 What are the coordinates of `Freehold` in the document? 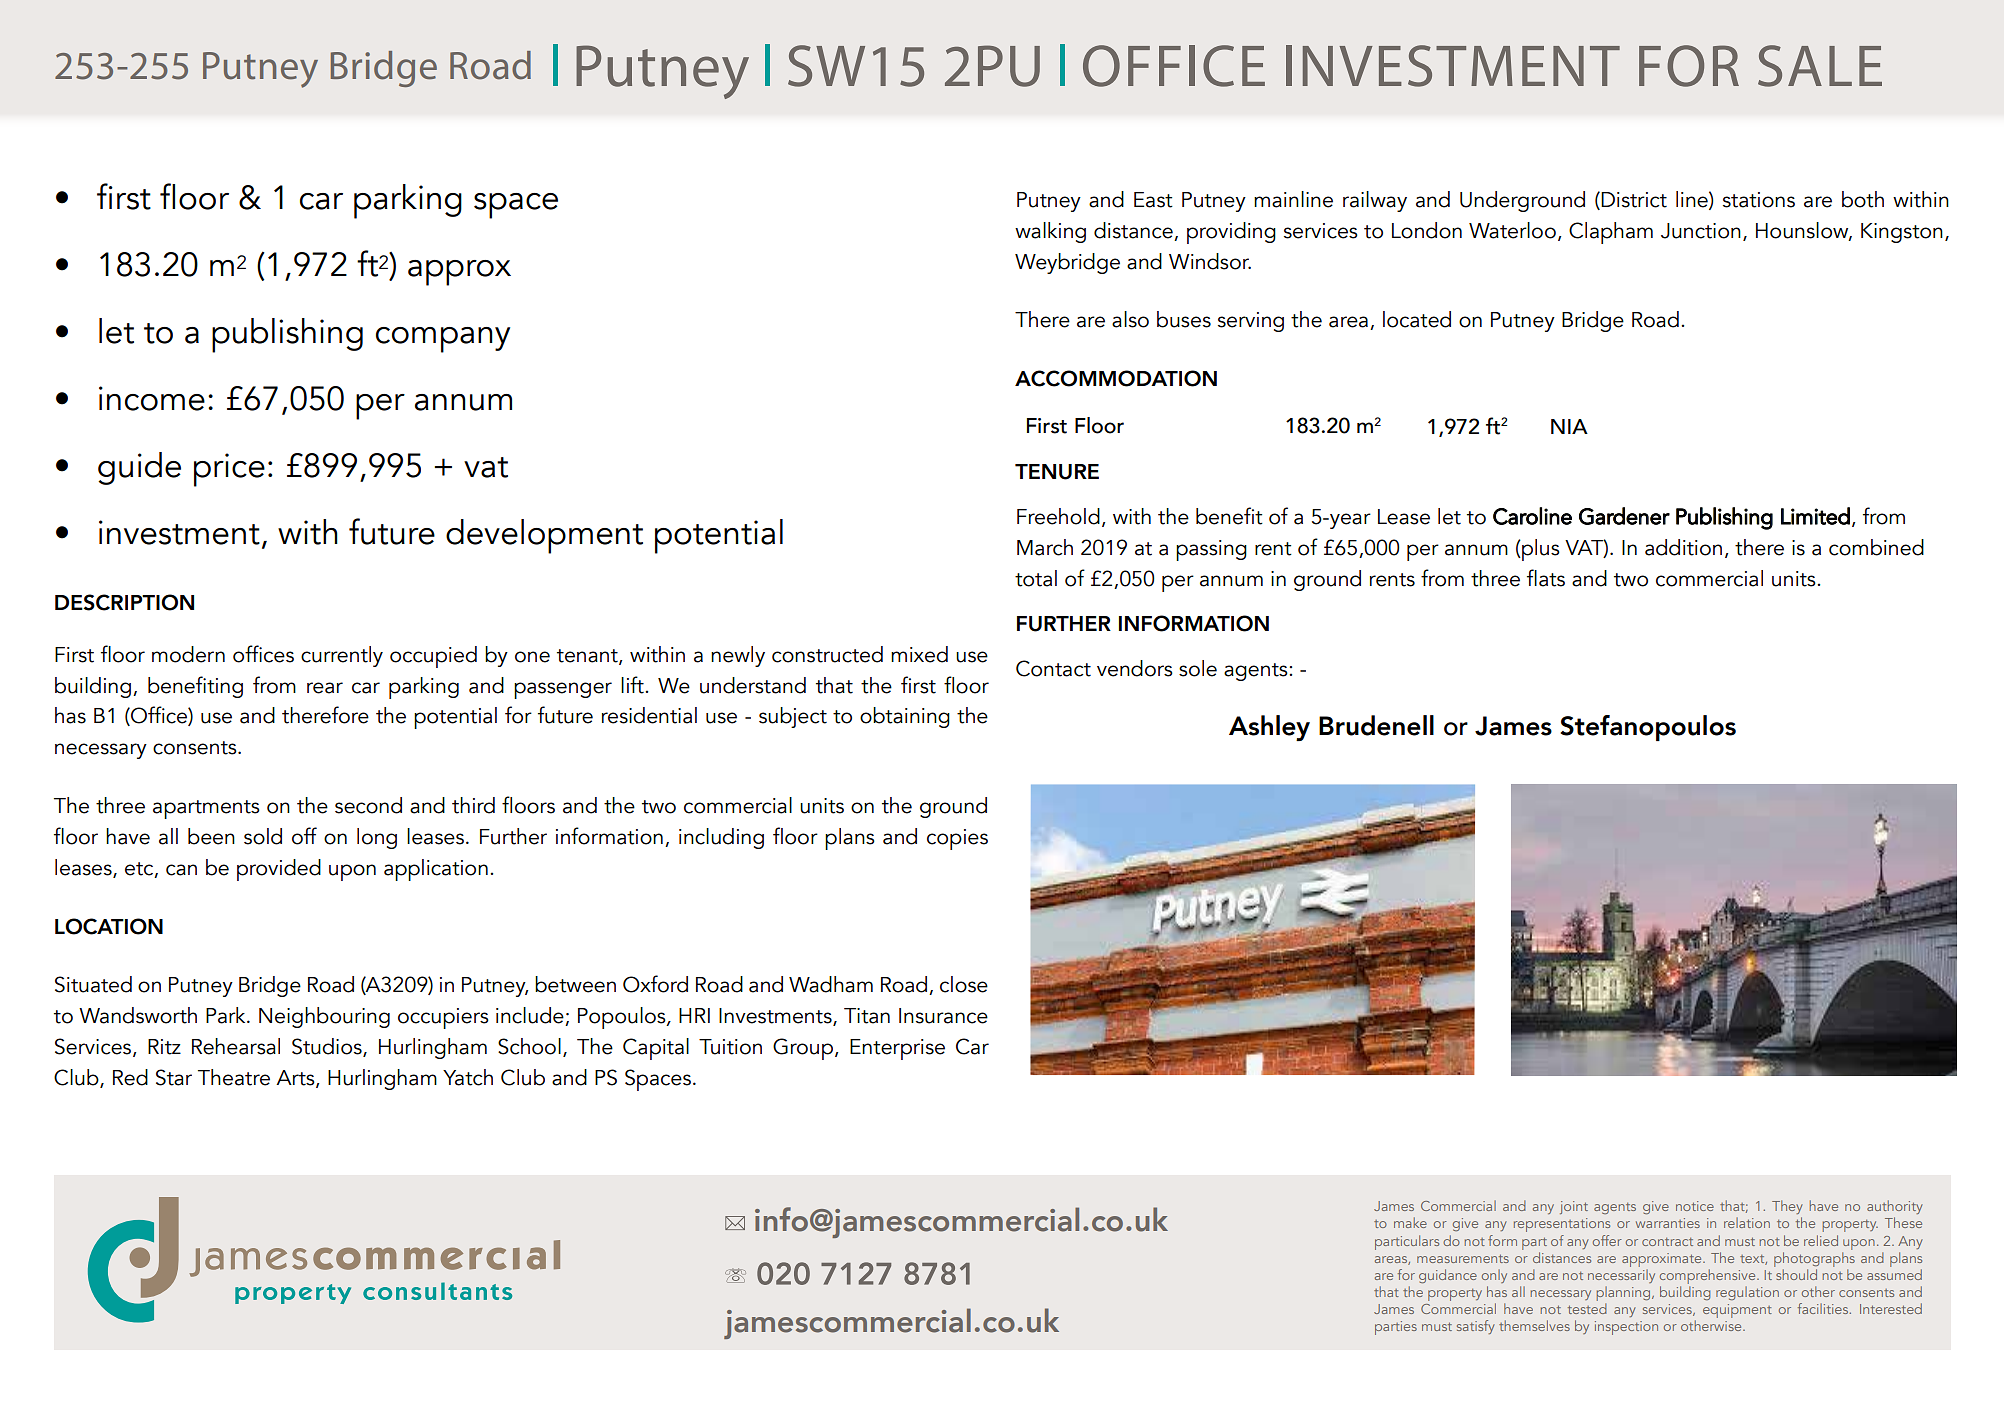 It's located at (1058, 516).
